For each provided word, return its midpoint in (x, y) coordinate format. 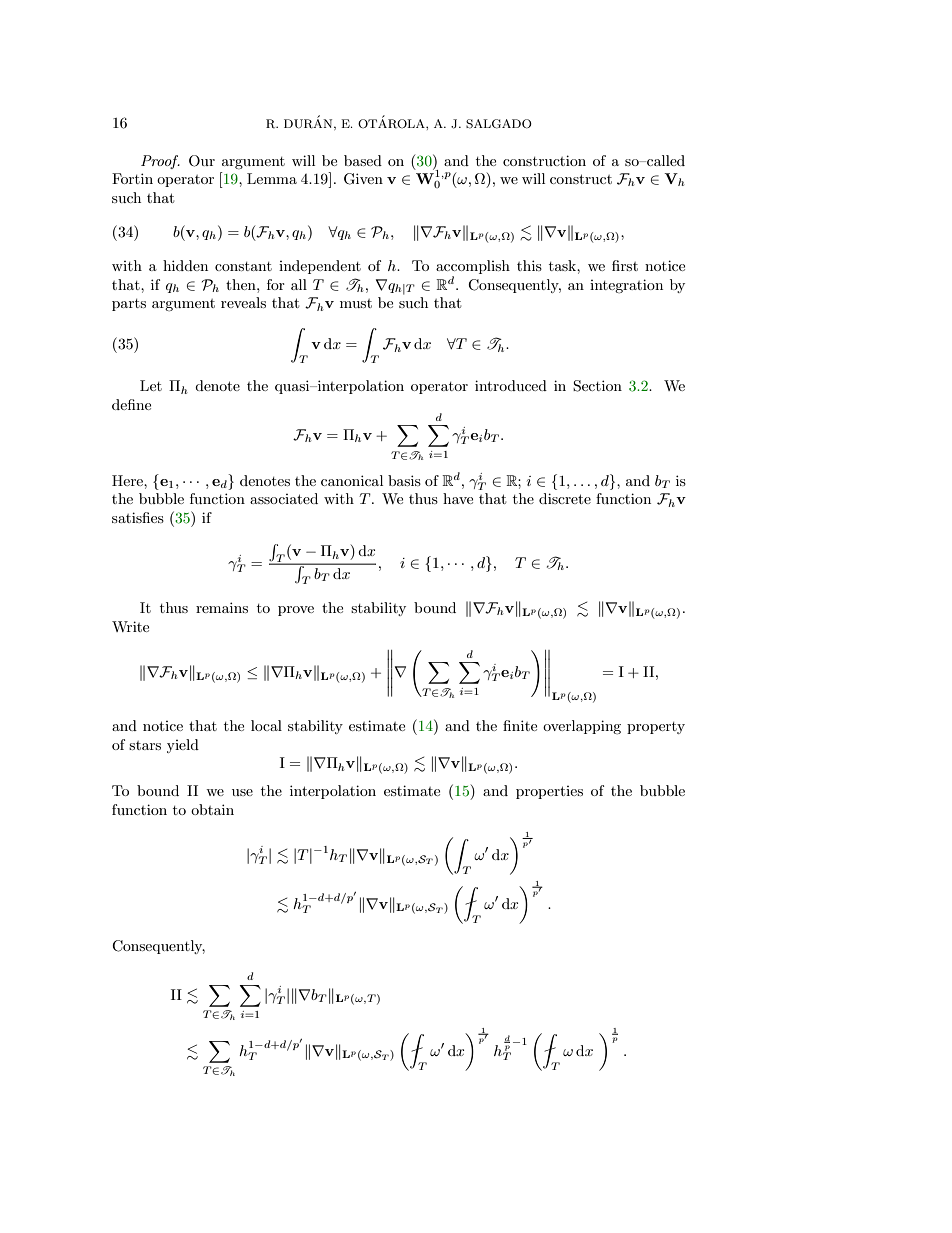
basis (404, 480)
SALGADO (499, 124)
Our (202, 161)
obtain (212, 809)
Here (128, 480)
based (363, 160)
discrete (565, 498)
